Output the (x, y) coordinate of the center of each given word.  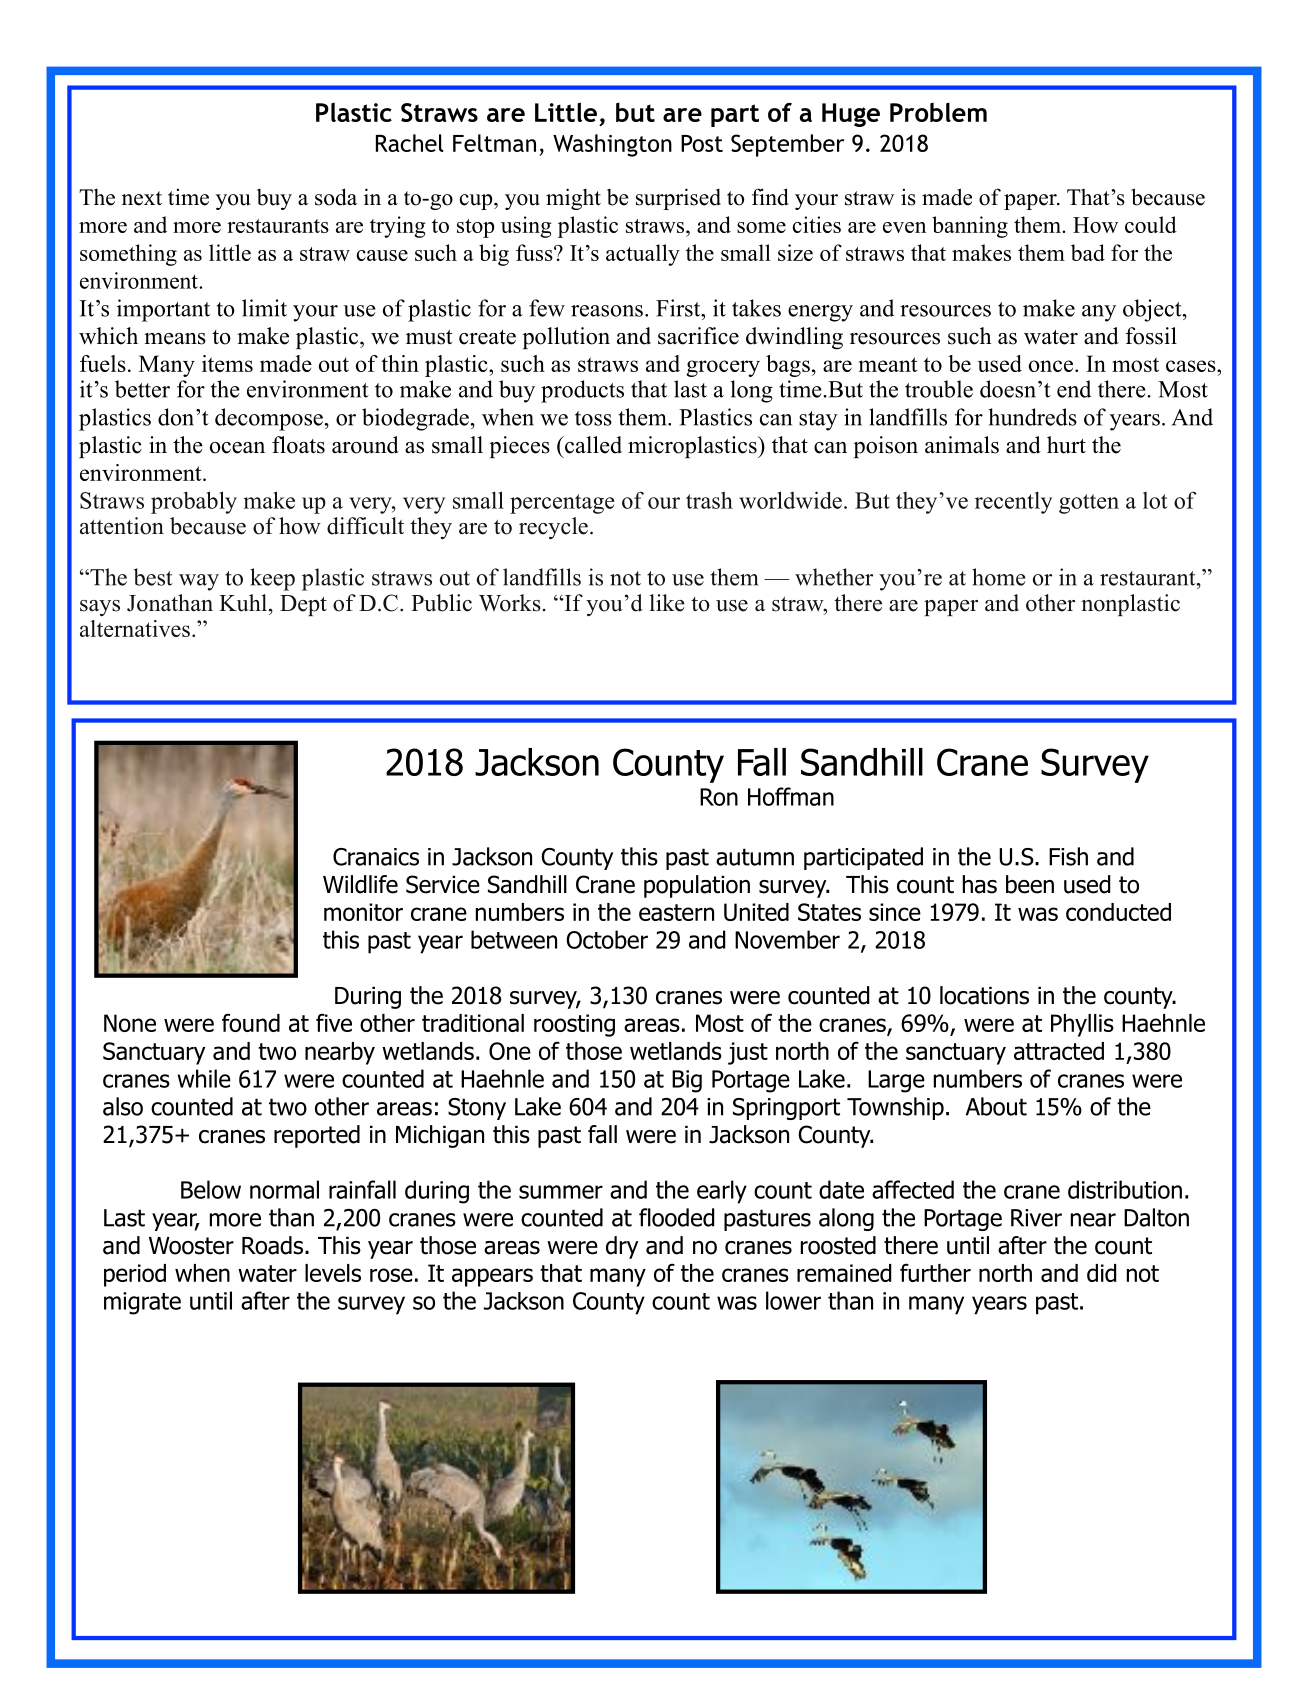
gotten (1089, 504)
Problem (938, 112)
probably (194, 502)
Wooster (191, 1246)
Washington (612, 145)
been (1030, 884)
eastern (676, 912)
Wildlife (360, 884)
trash (709, 500)
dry (622, 1247)
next (142, 198)
